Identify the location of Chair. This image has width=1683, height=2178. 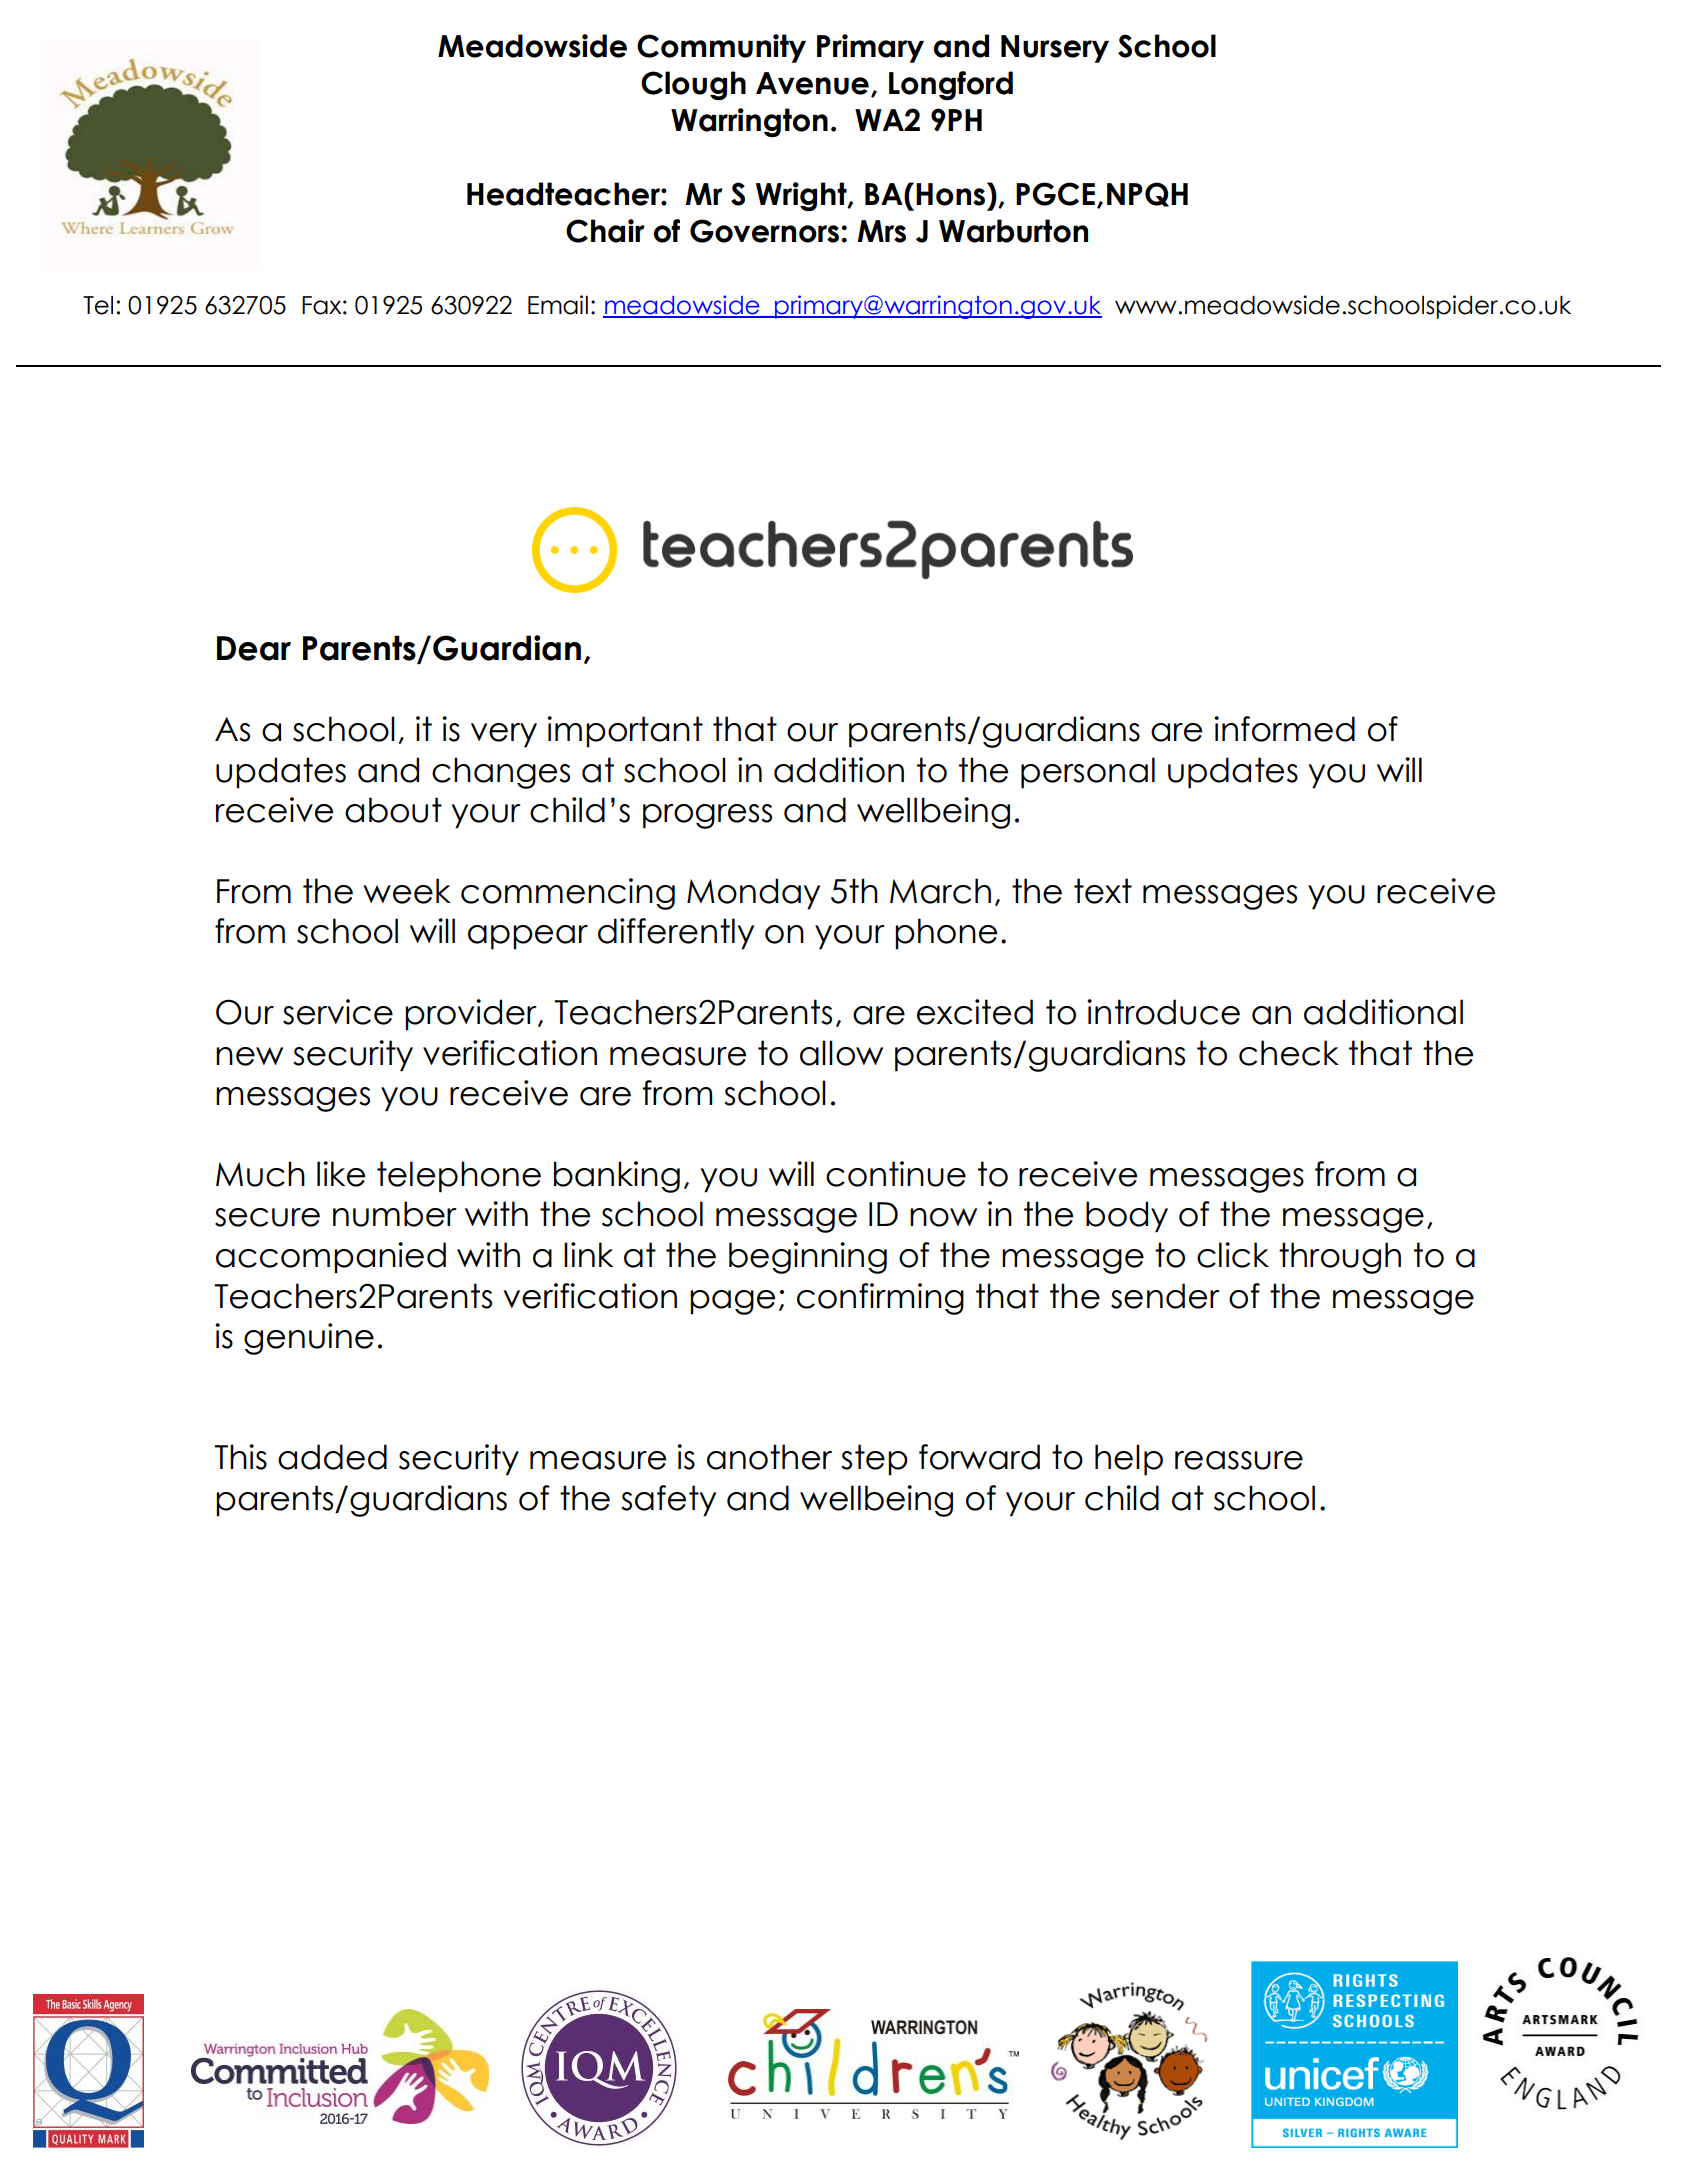
(605, 231).
